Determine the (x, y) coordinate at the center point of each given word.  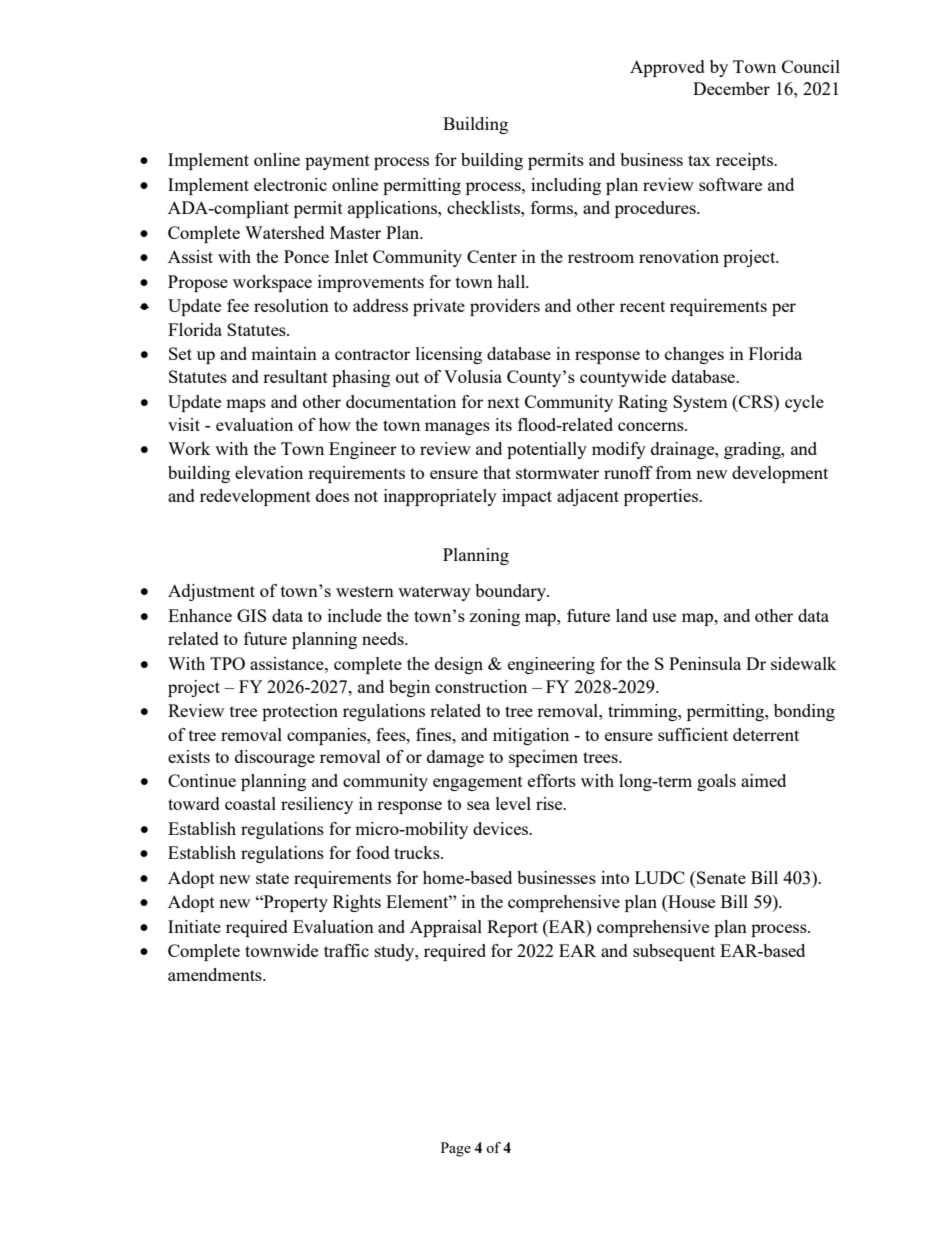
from (674, 472)
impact (527, 497)
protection (300, 712)
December (731, 88)
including (566, 186)
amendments (216, 974)
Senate (720, 877)
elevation (269, 472)
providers (505, 307)
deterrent (766, 734)
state (272, 878)
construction (481, 686)
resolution (291, 305)
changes (694, 355)
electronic (290, 184)
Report (512, 928)
